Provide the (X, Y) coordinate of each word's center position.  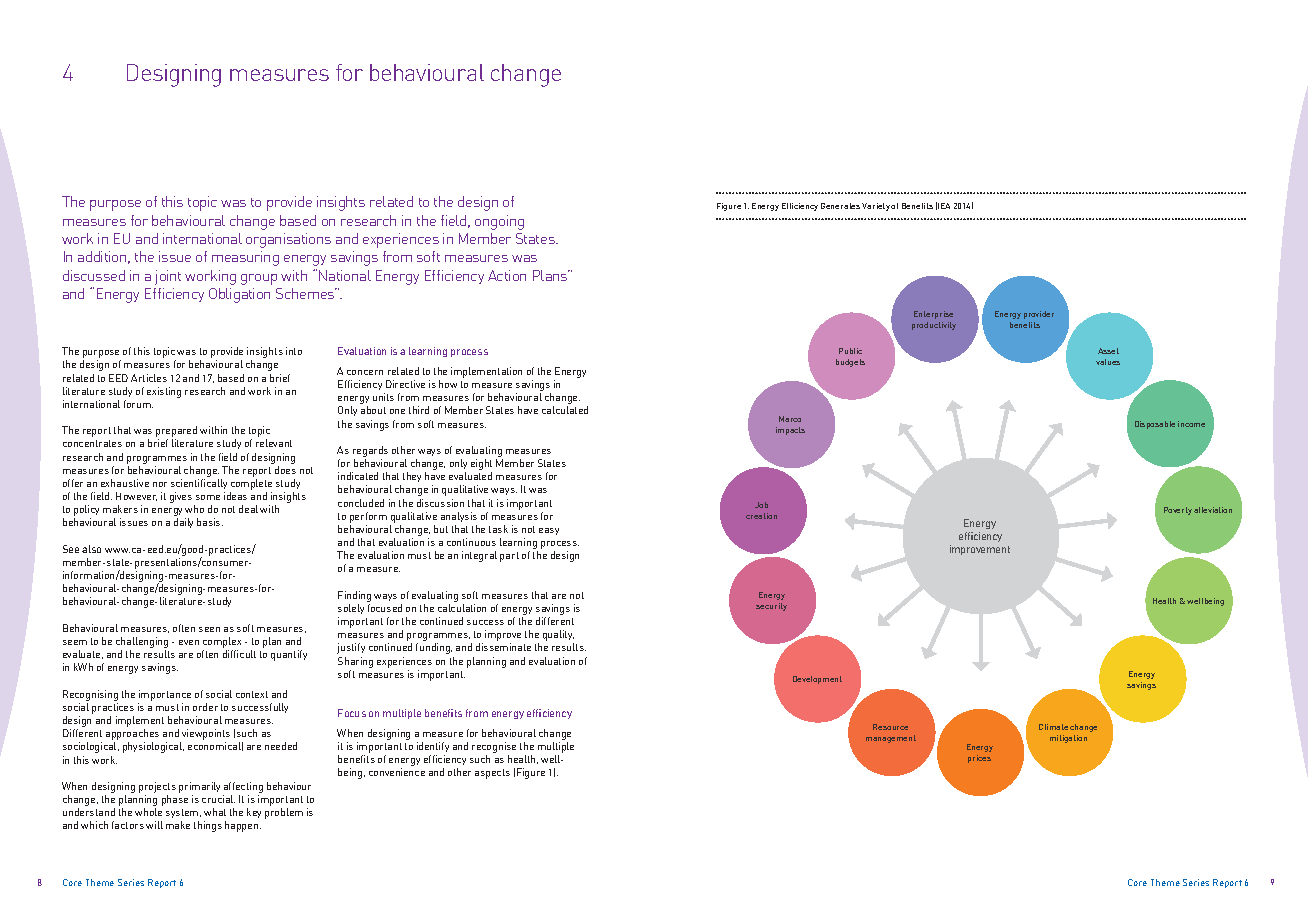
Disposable (1155, 425)
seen (209, 629)
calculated (565, 410)
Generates (840, 206)
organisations (288, 240)
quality (558, 637)
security (771, 607)
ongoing (499, 222)
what (215, 812)
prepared (176, 433)
